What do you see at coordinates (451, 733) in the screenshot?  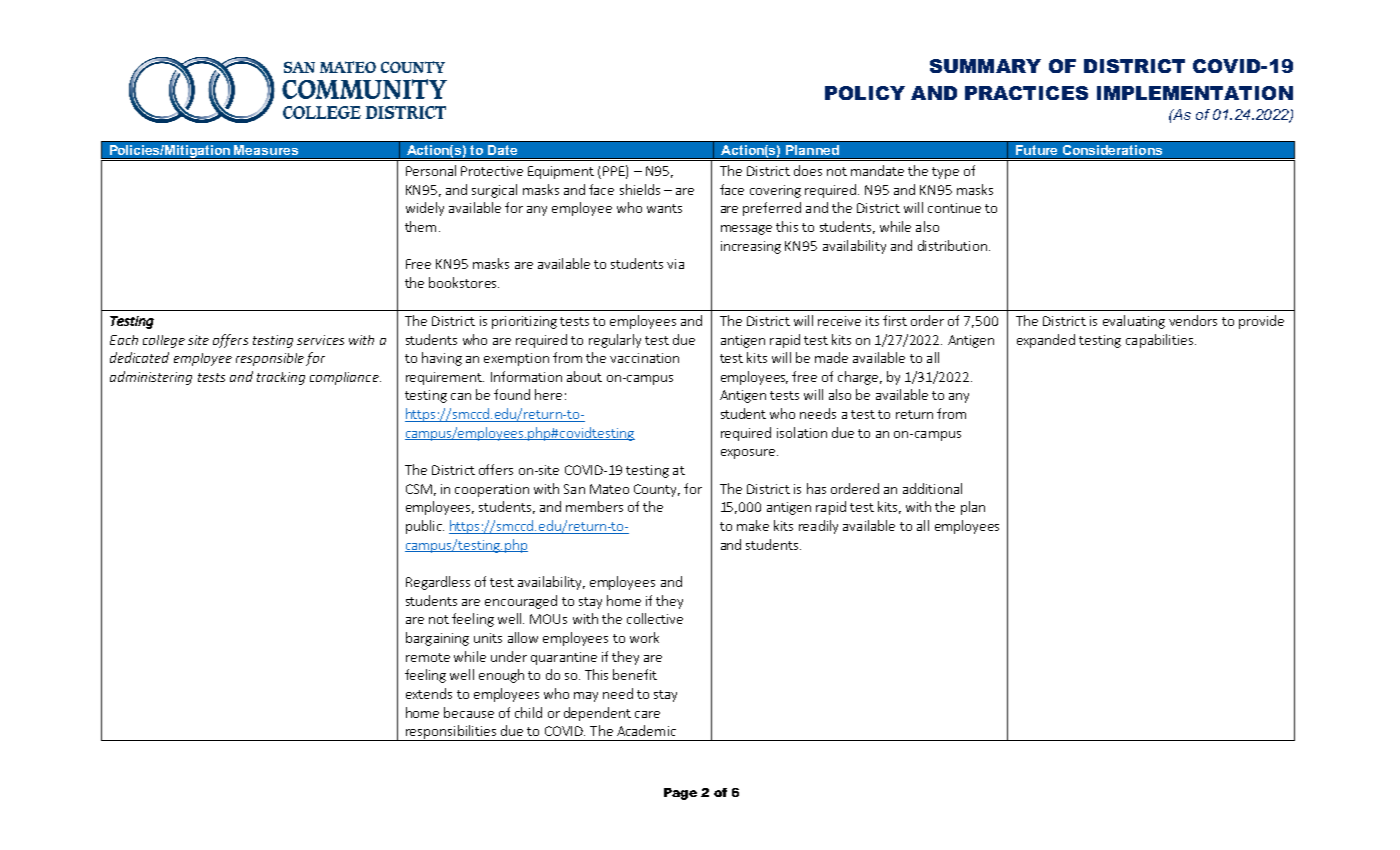 I see `responsibilities` at bounding box center [451, 733].
